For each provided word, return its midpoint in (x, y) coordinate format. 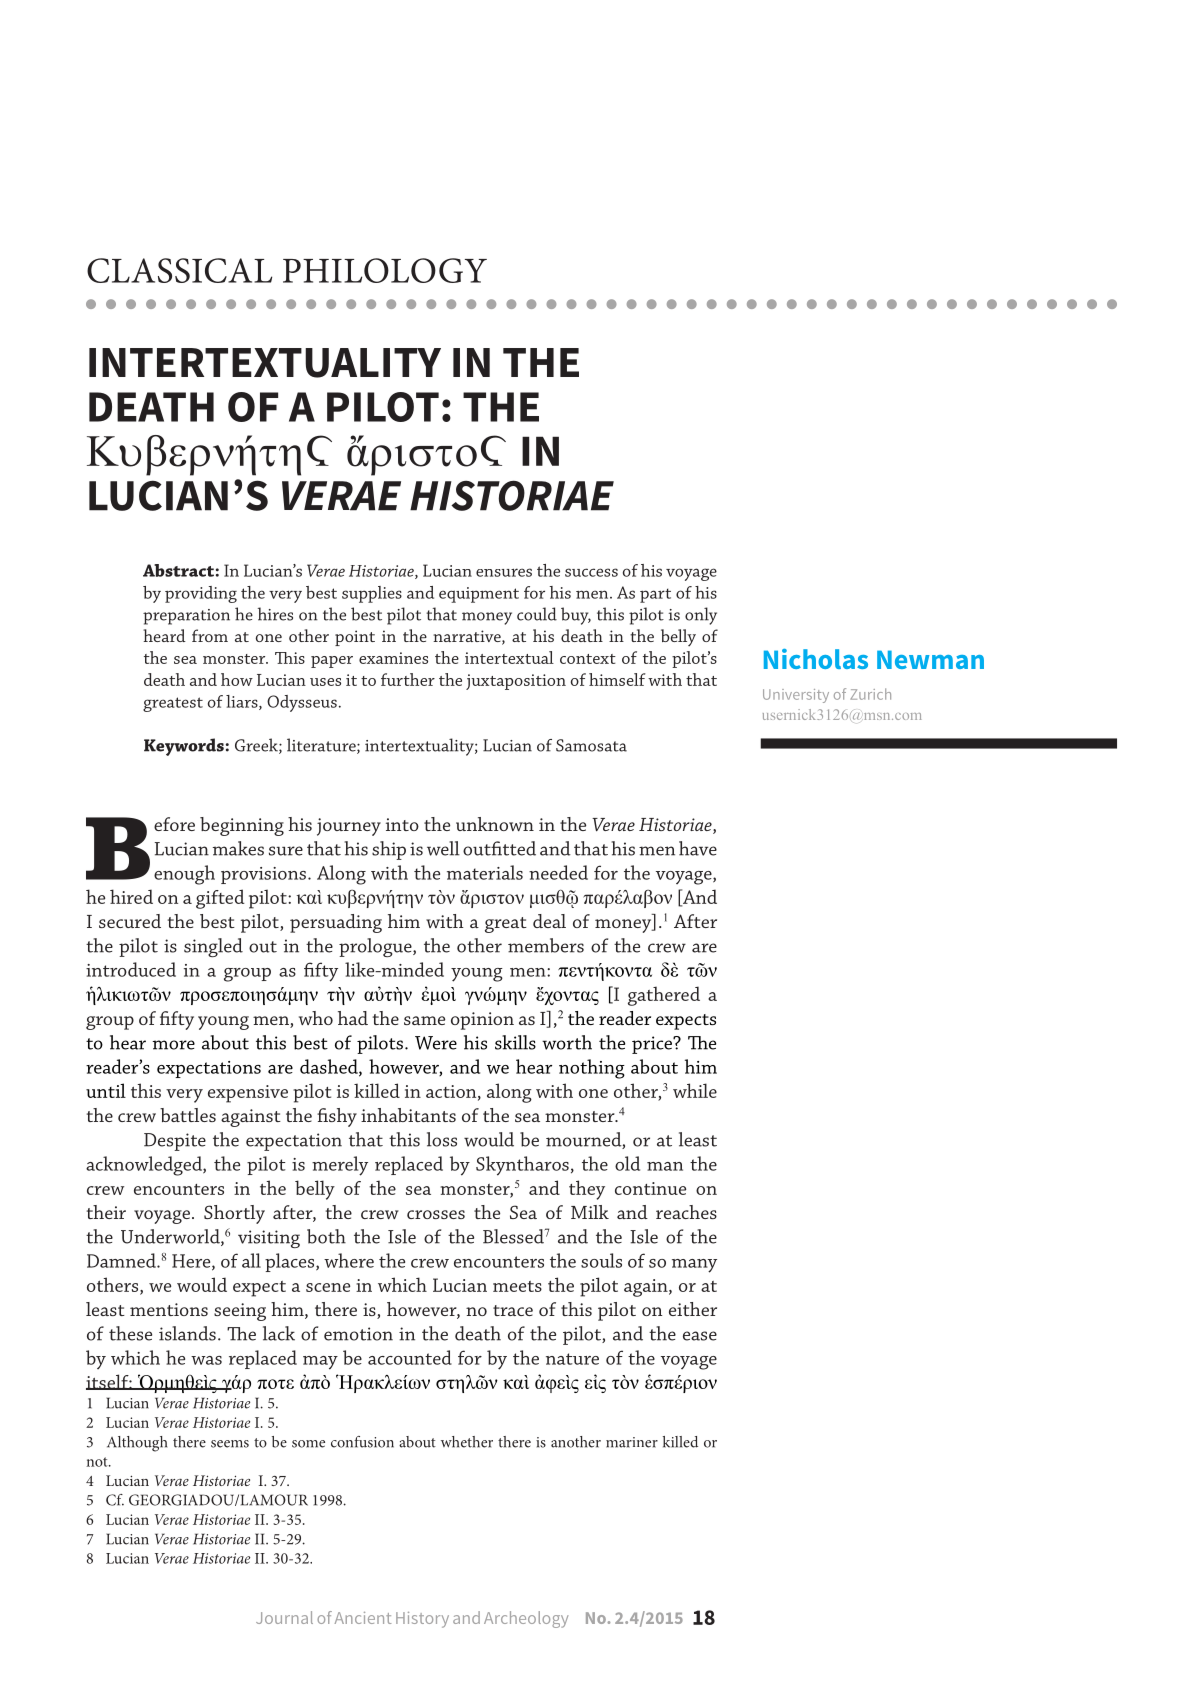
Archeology (526, 1619)
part (655, 595)
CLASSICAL (179, 270)
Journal (284, 1617)
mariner (632, 1442)
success (591, 572)
